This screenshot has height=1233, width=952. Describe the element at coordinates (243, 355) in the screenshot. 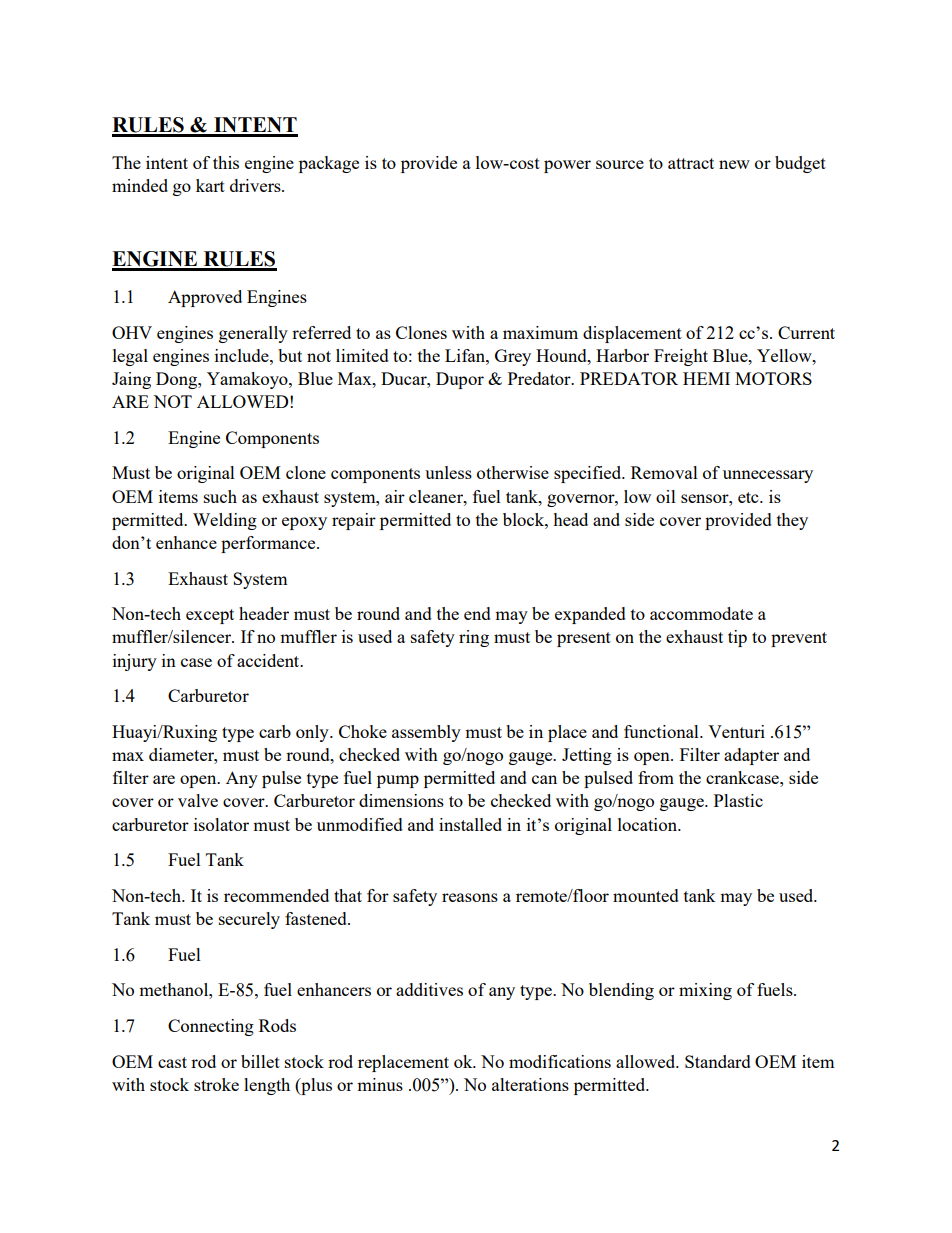

I see `include` at that location.
